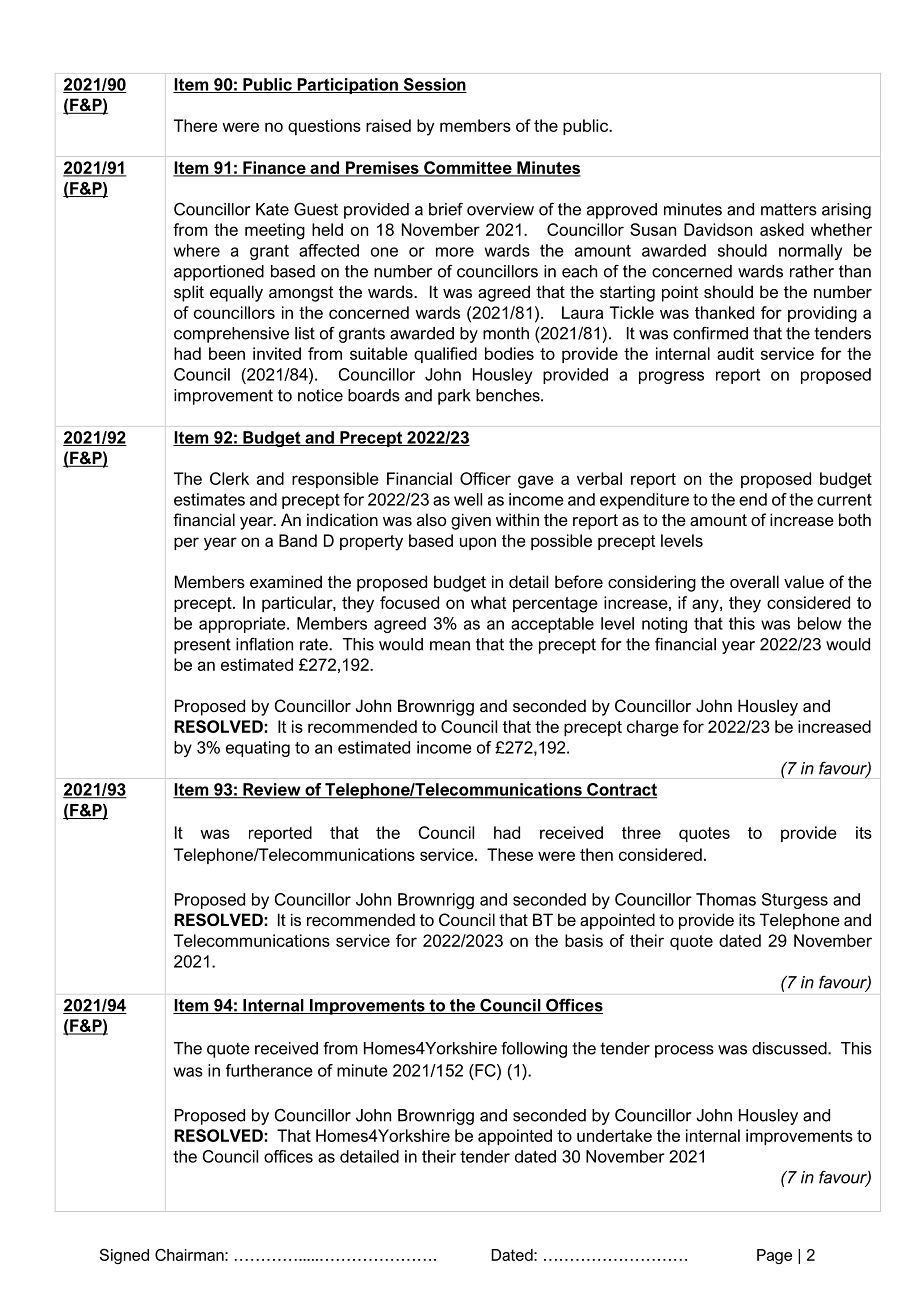  Describe the element at coordinates (789, 209) in the screenshot. I see `matters` at that location.
